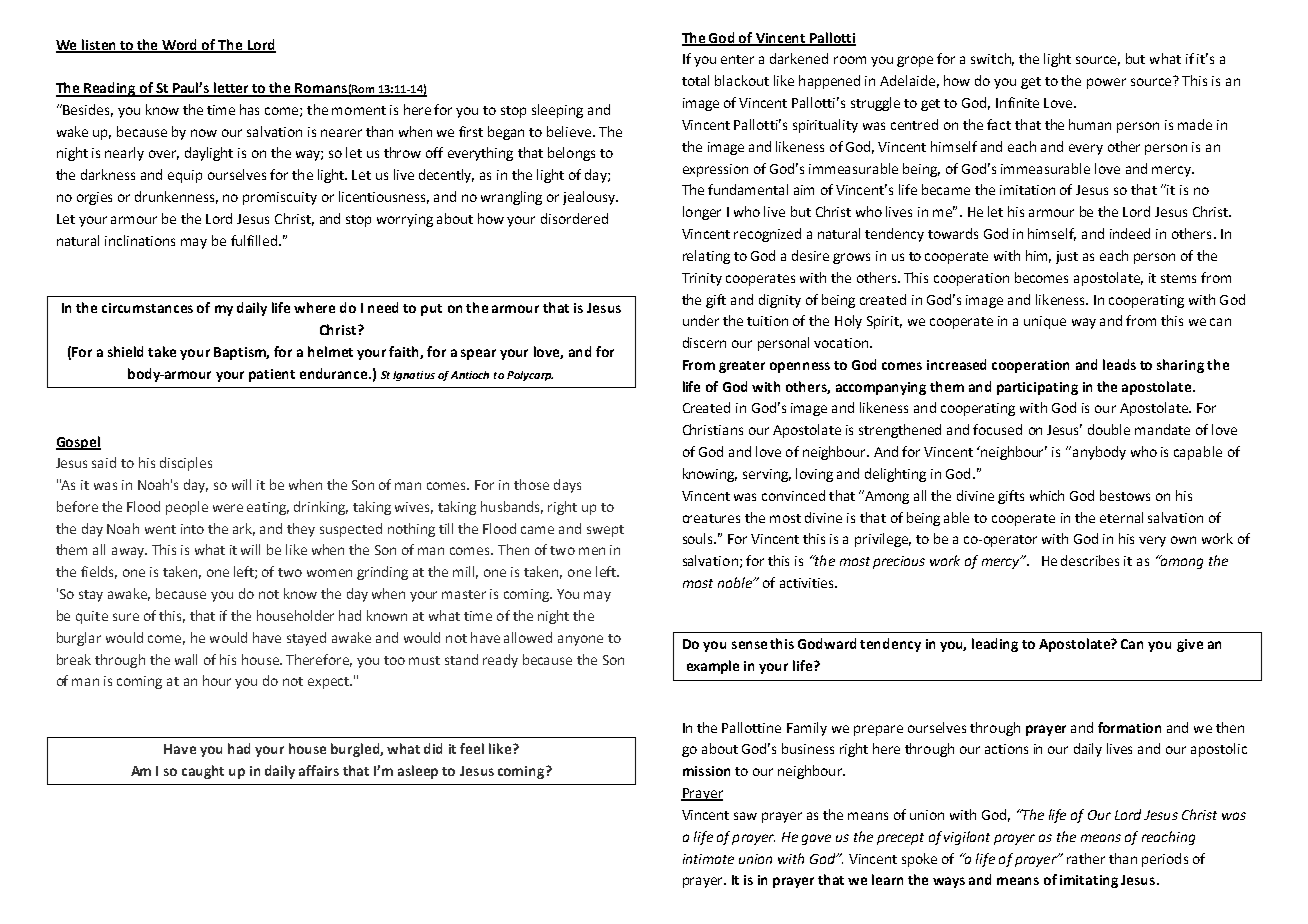 This page has width=1308, height=924. What do you see at coordinates (1106, 83) in the page?
I see `power` at bounding box center [1106, 83].
